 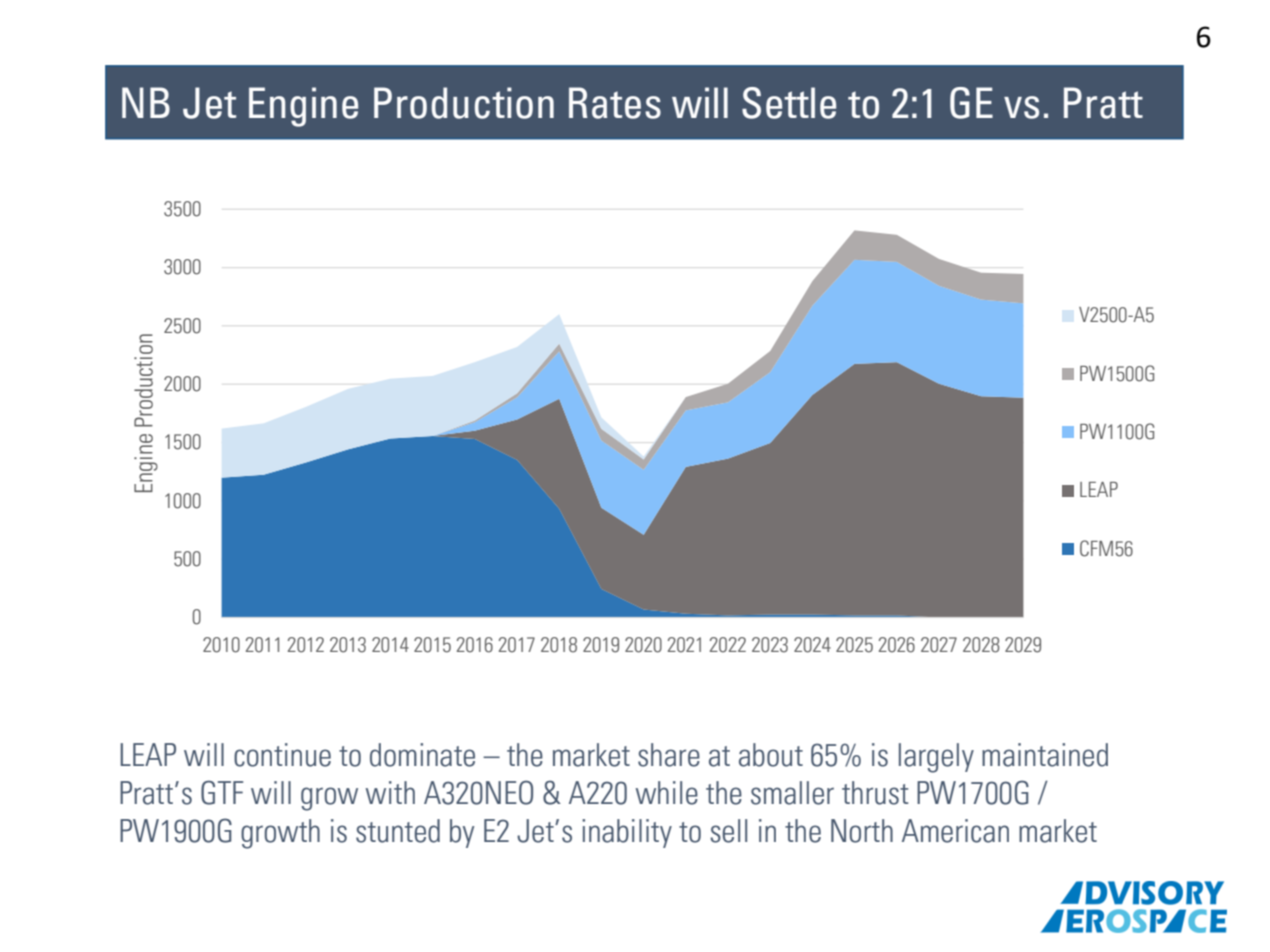 I want to click on about, so click(x=771, y=755).
